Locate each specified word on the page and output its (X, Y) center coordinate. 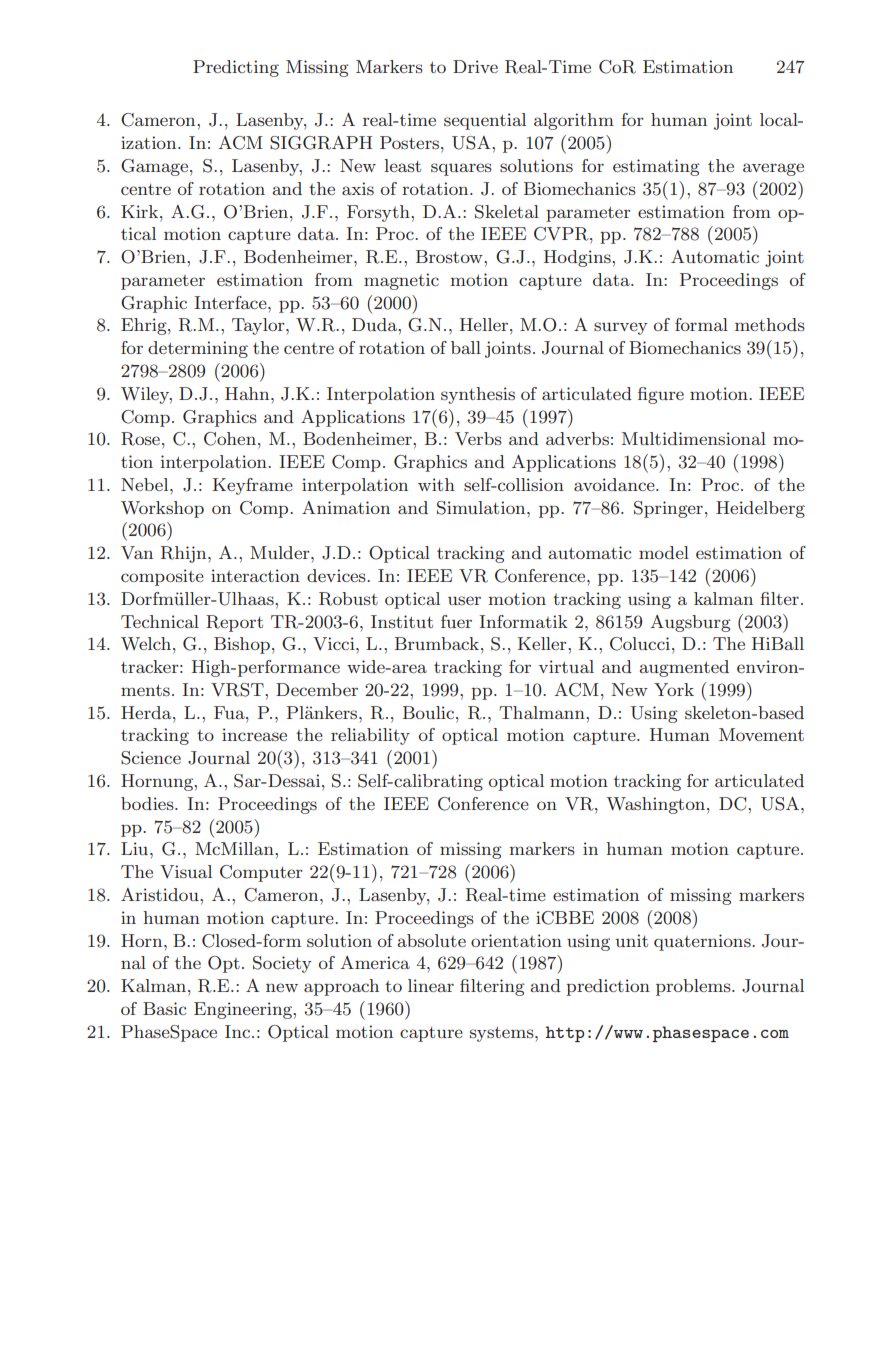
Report (234, 623)
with (436, 484)
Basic (164, 1008)
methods (770, 324)
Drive (475, 66)
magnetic (401, 281)
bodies (148, 803)
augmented (684, 668)
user (464, 600)
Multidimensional (694, 438)
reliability (370, 736)
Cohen (230, 439)
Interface (231, 302)
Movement (761, 734)
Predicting (236, 68)
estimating (656, 167)
